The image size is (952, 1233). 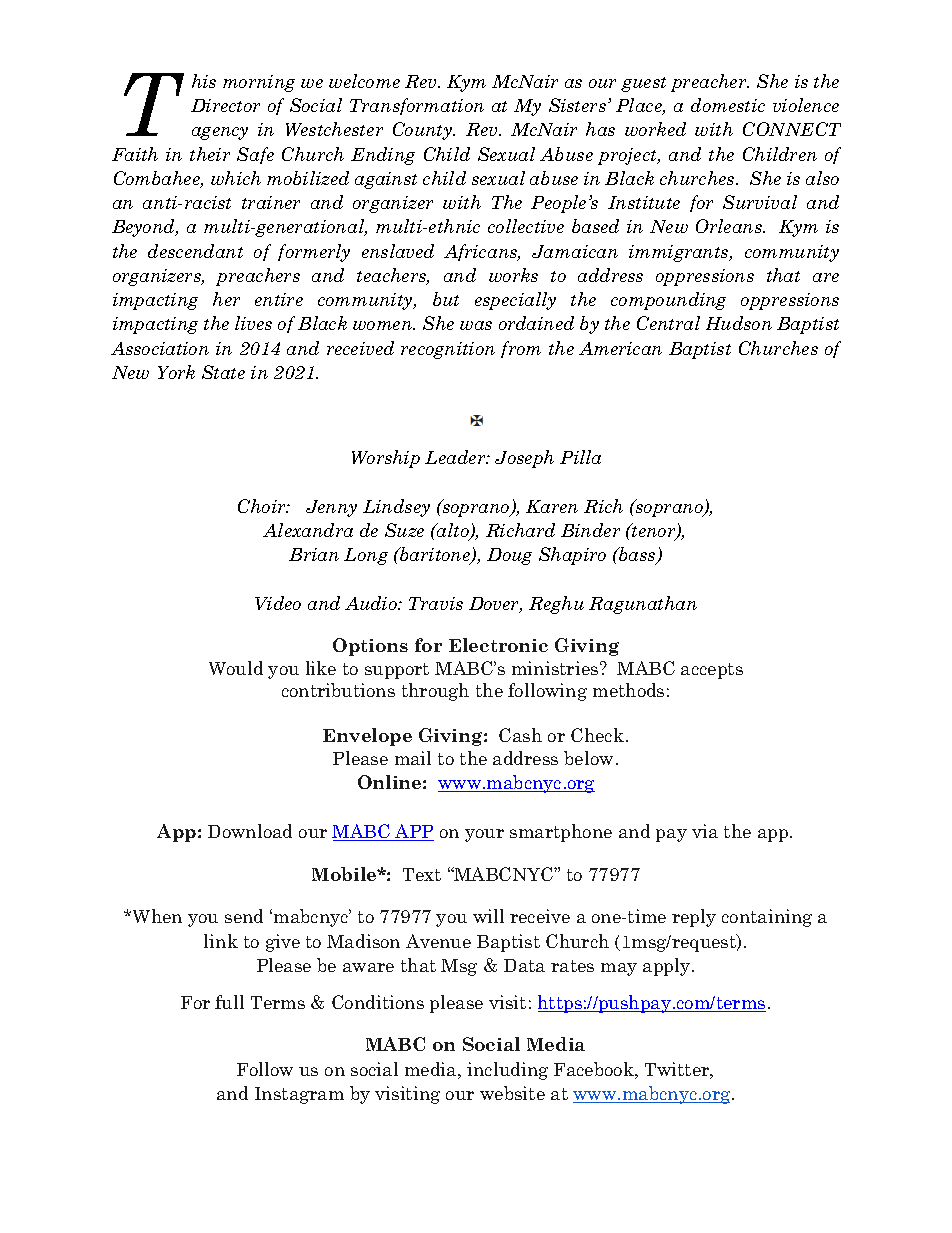 What do you see at coordinates (705, 831) in the document?
I see `via` at bounding box center [705, 831].
